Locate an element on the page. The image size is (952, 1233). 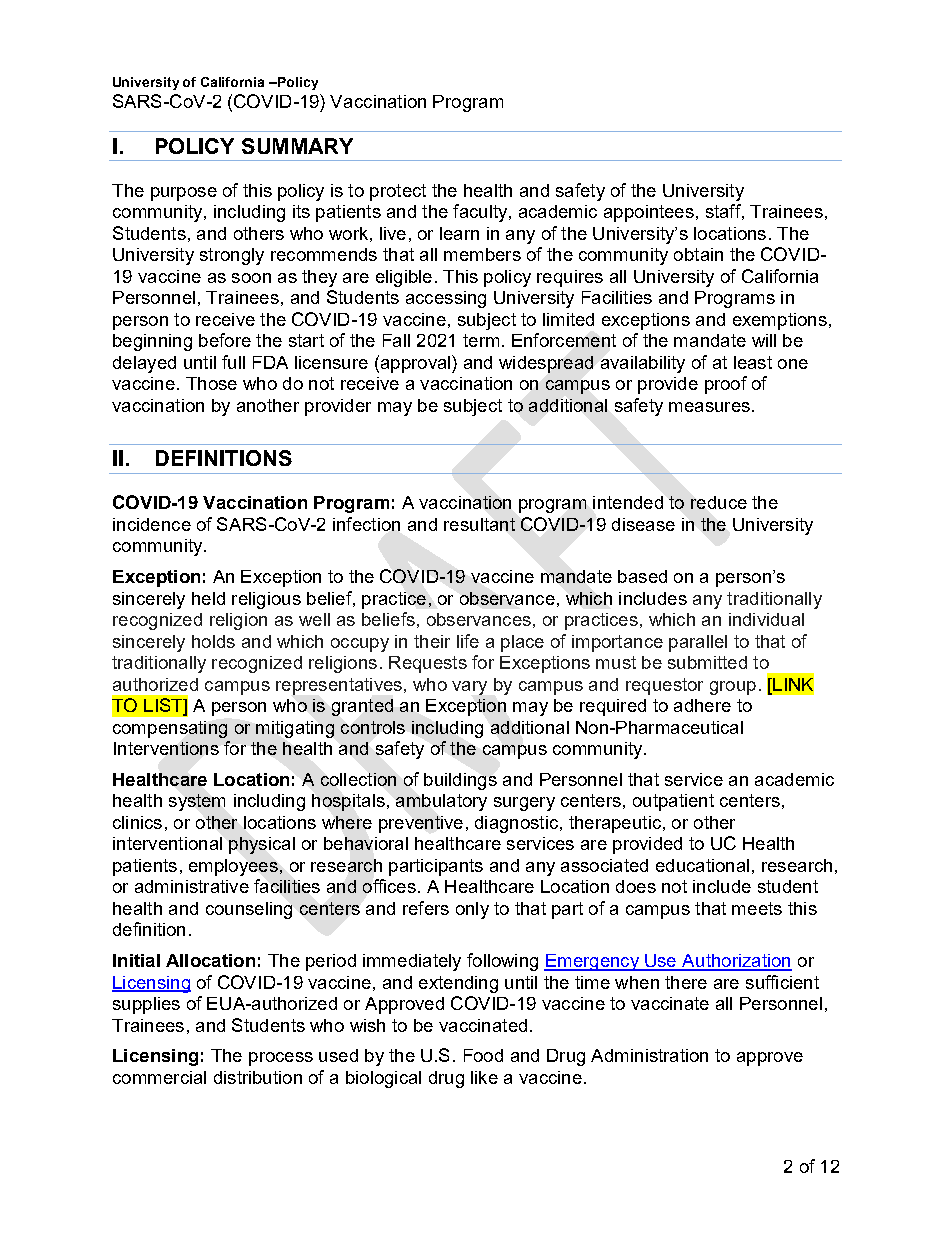
term is located at coordinates (481, 340).
